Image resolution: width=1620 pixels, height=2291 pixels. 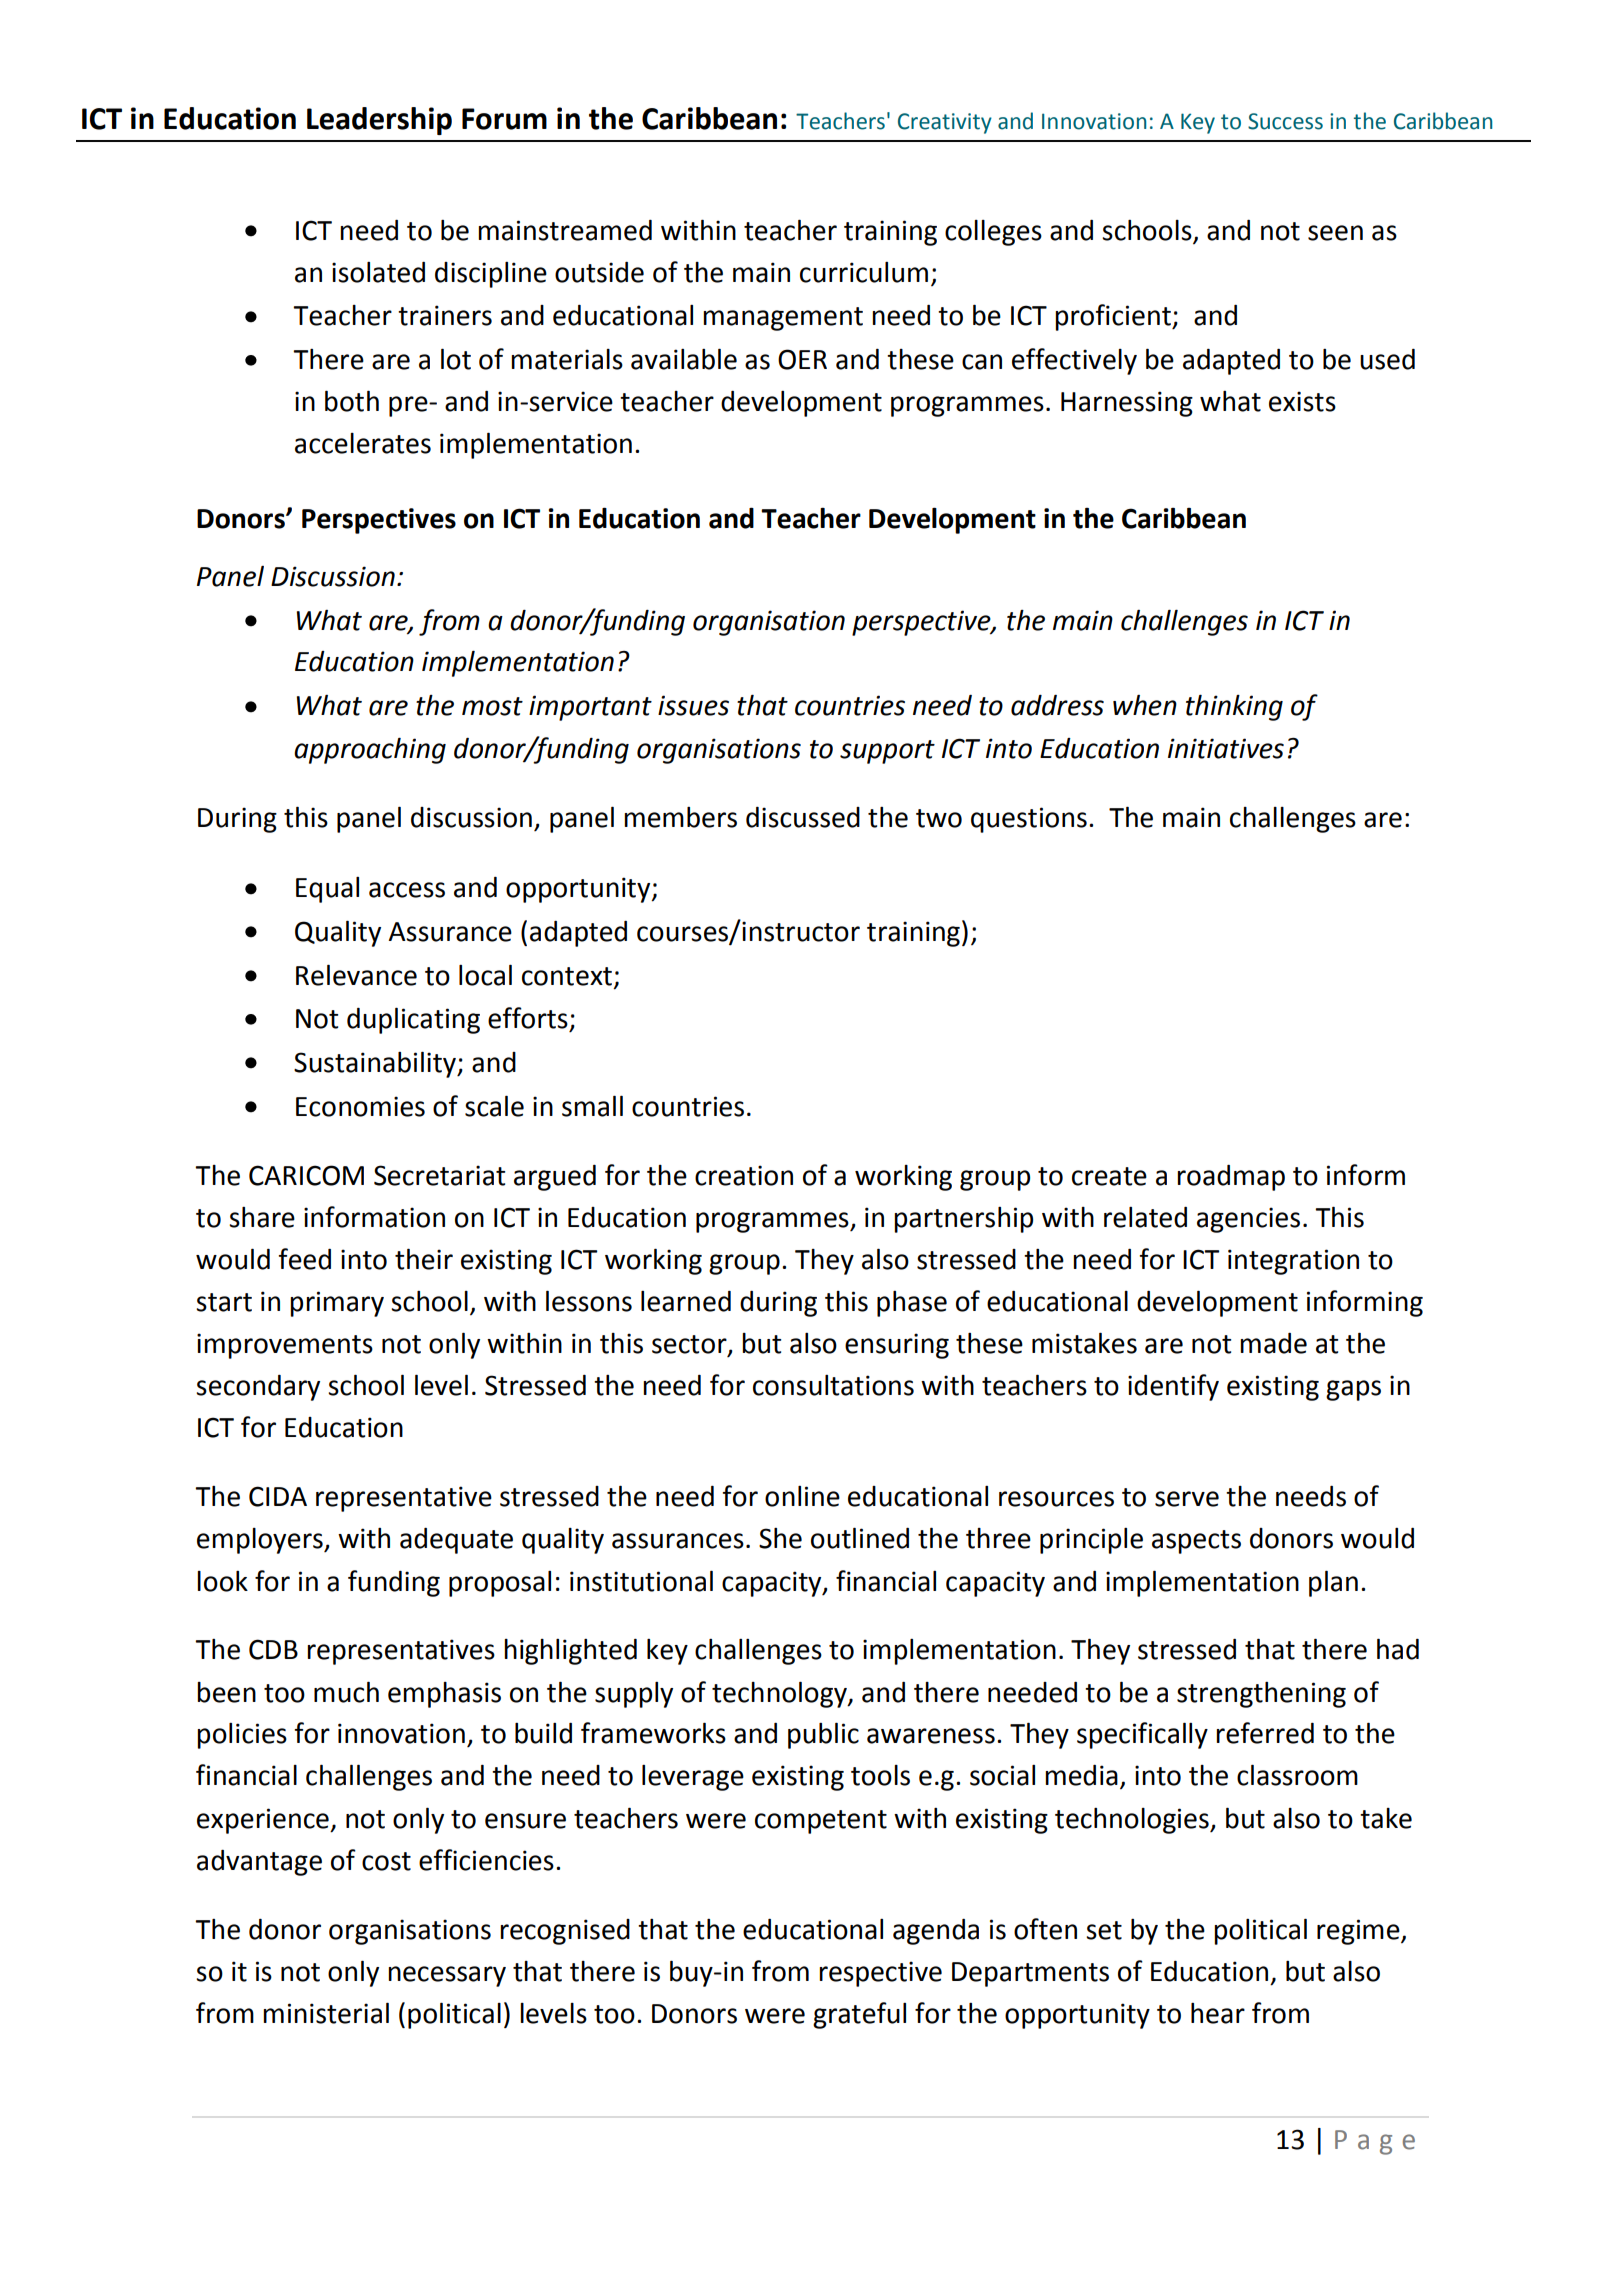 What do you see at coordinates (1285, 121) in the screenshot?
I see `Success` at bounding box center [1285, 121].
